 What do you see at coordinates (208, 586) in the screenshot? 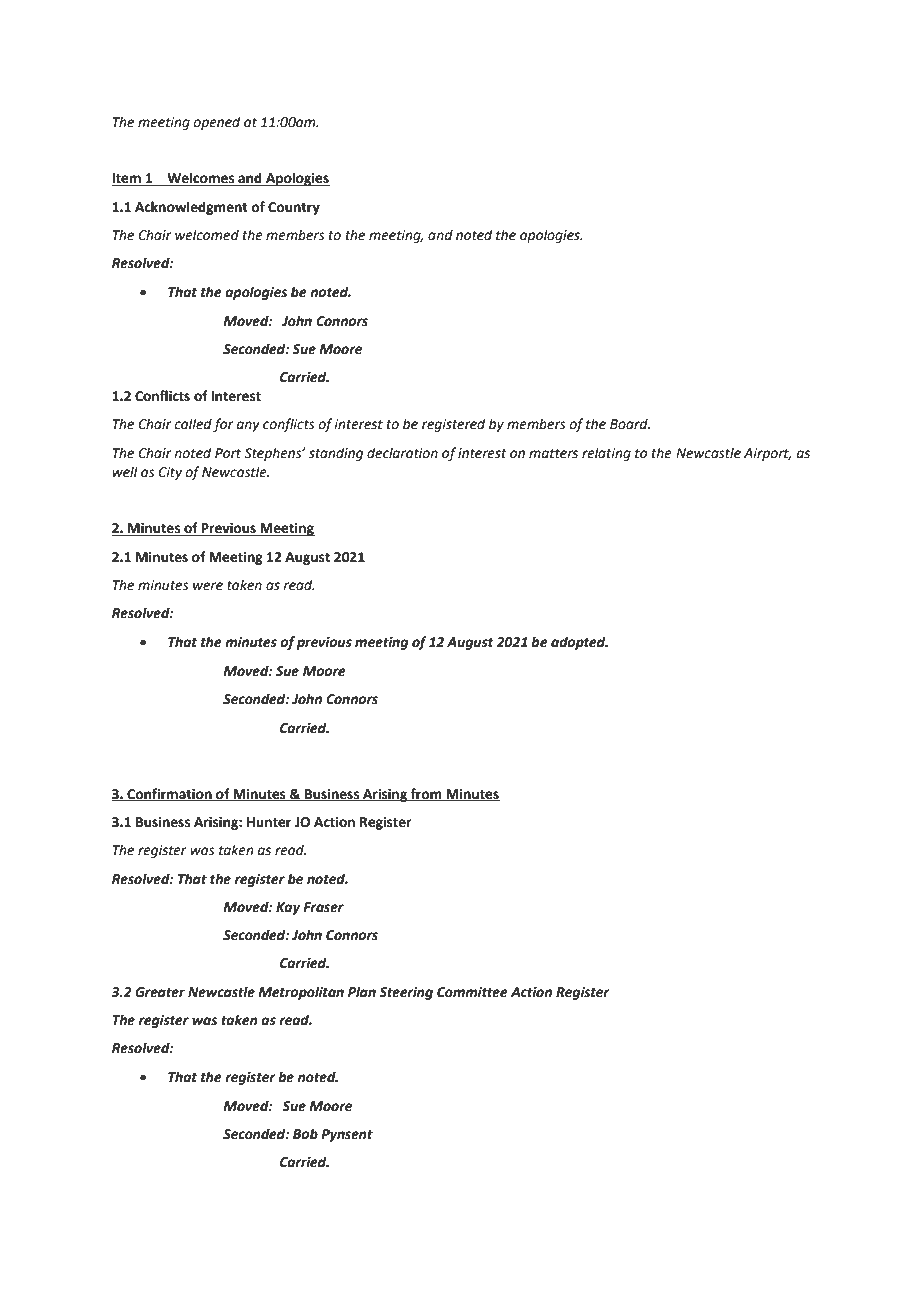
I see `were` at bounding box center [208, 586].
